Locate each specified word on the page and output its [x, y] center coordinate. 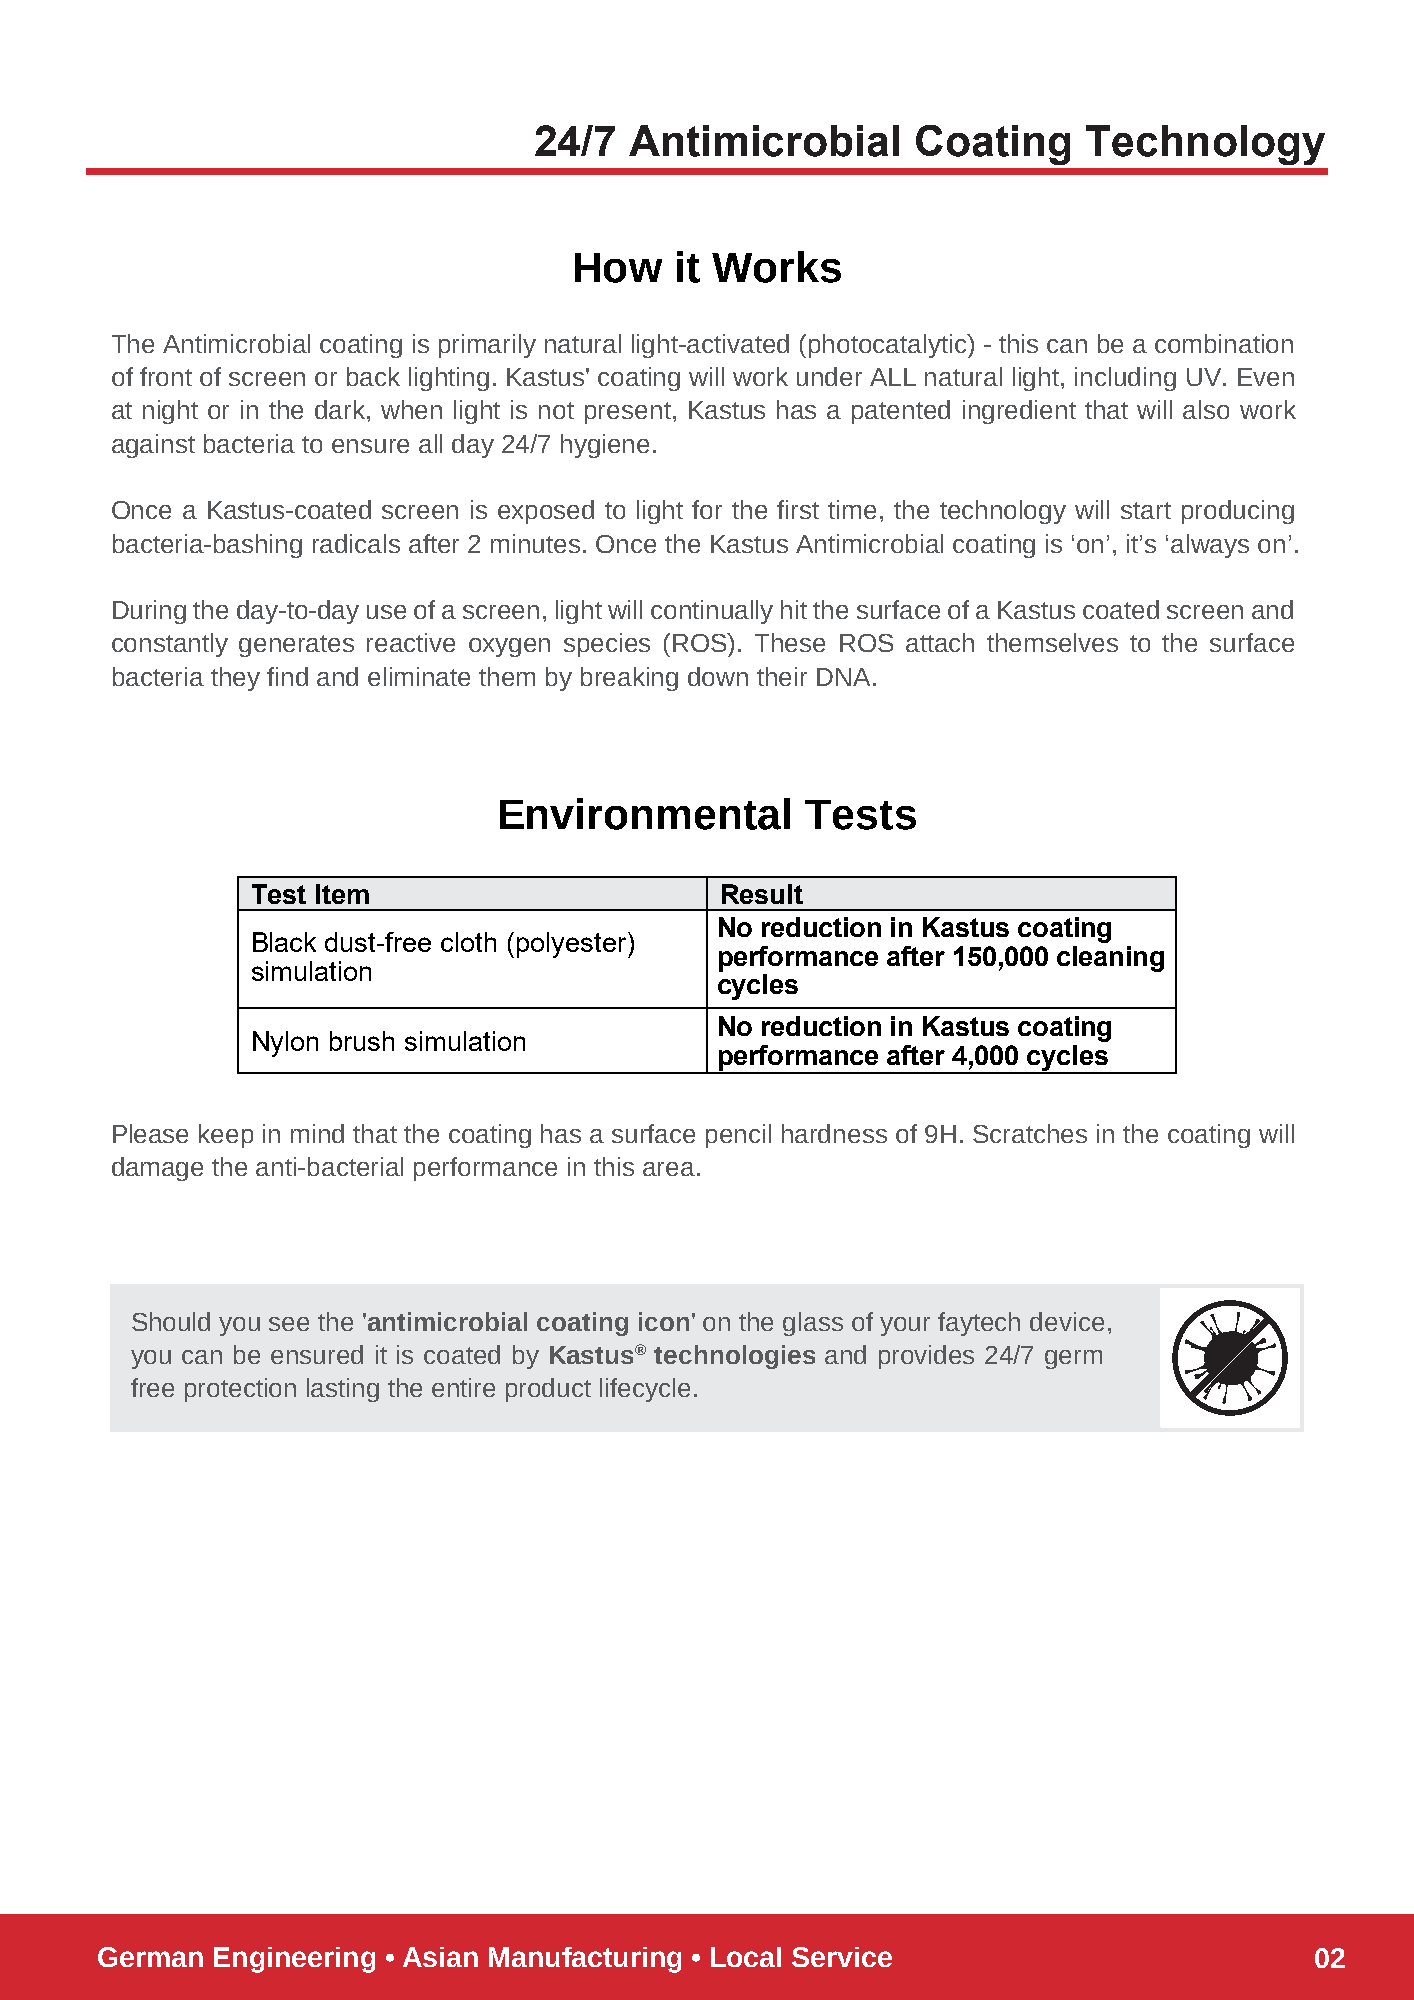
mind [317, 1133]
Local [746, 1957]
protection [240, 1390]
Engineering [294, 1960]
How [618, 268]
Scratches [1030, 1133]
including [1125, 379]
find [287, 676]
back [373, 376]
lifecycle [645, 1390]
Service [842, 1957]
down [718, 676]
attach [940, 642]
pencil [738, 1136]
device [1067, 1321]
